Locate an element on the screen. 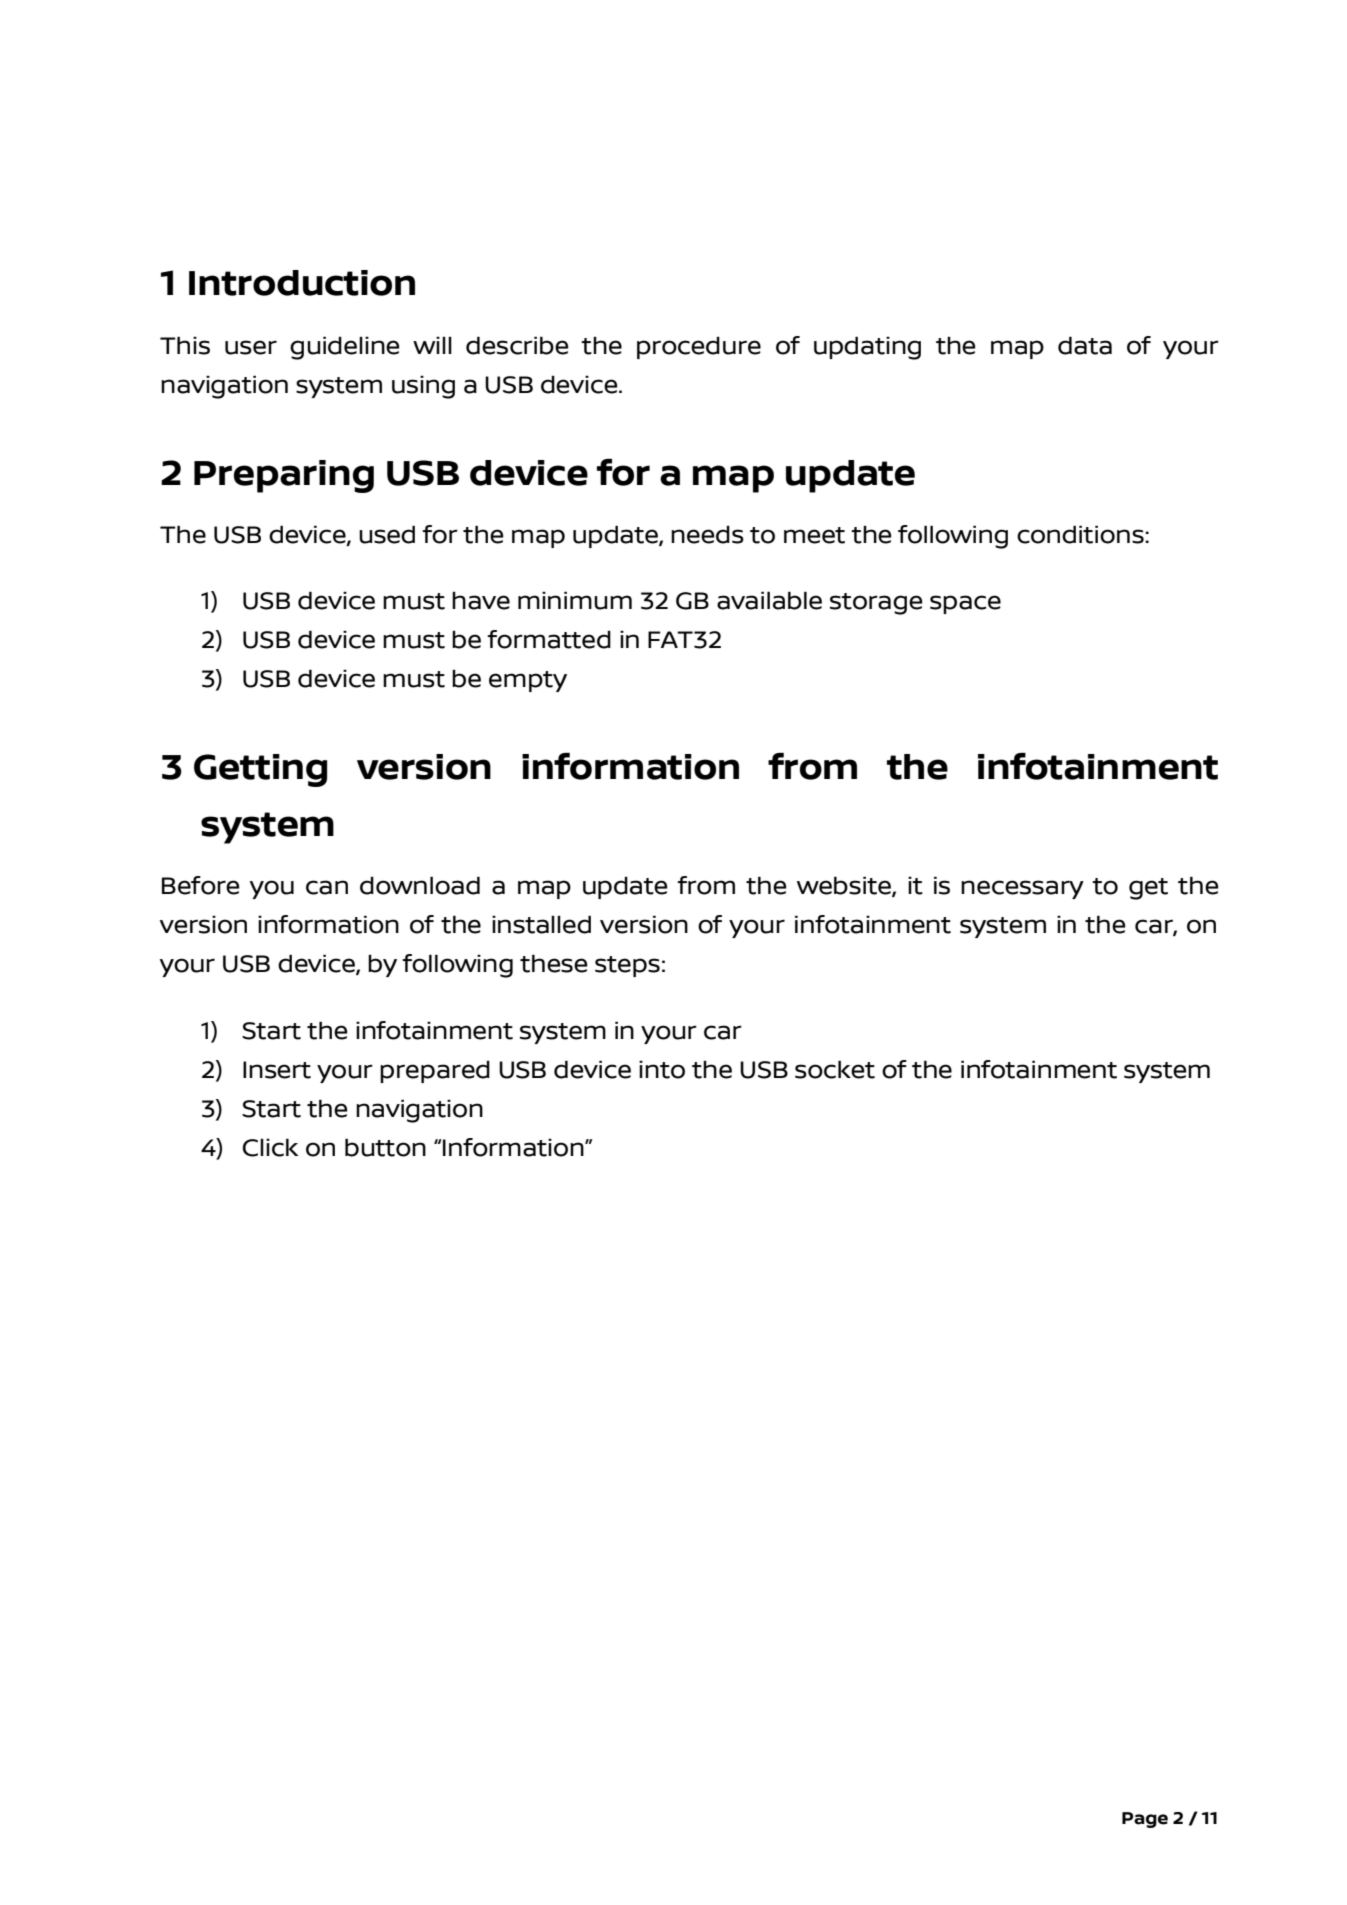 This screenshot has height=1905, width=1347. formatted is located at coordinates (549, 639).
